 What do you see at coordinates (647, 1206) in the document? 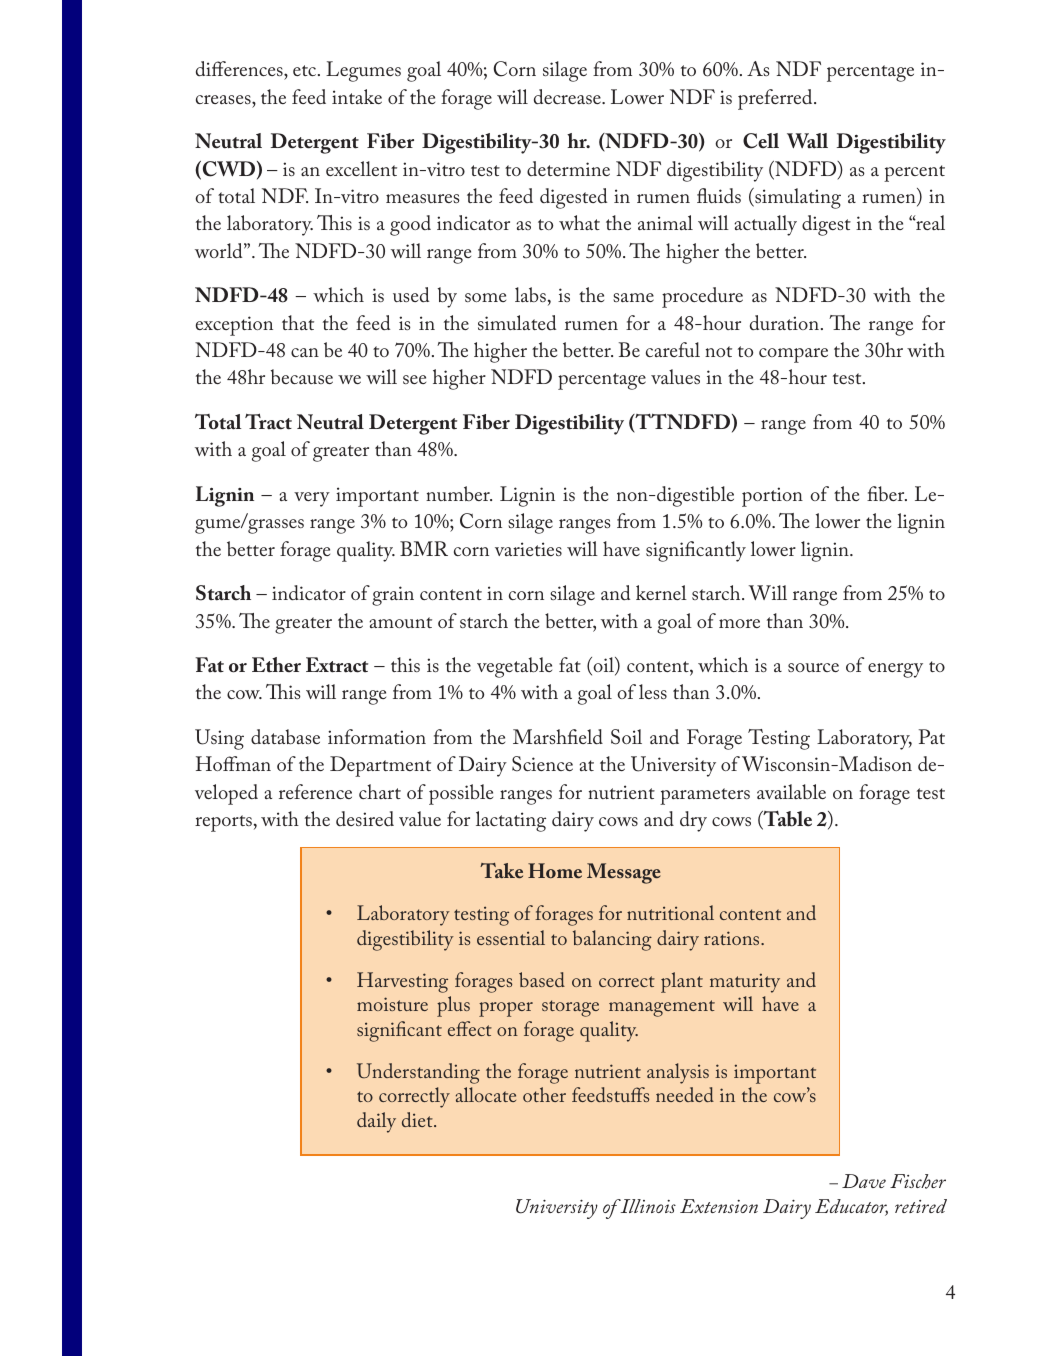
I see `Illinois` at bounding box center [647, 1206].
